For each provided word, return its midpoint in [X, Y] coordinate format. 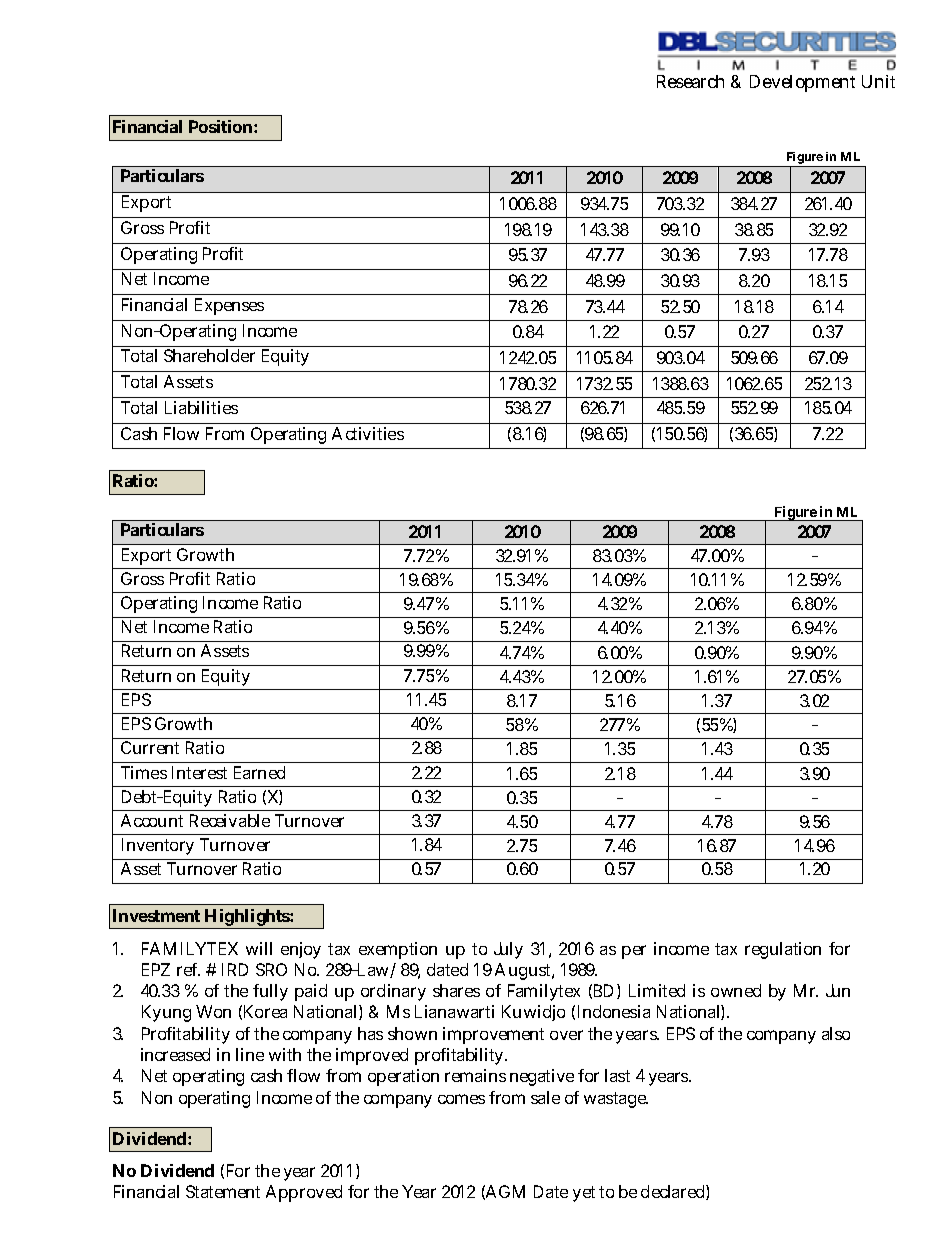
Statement [223, 1191]
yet [584, 1194]
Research [690, 81]
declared [672, 1191]
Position [220, 126]
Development [802, 83]
